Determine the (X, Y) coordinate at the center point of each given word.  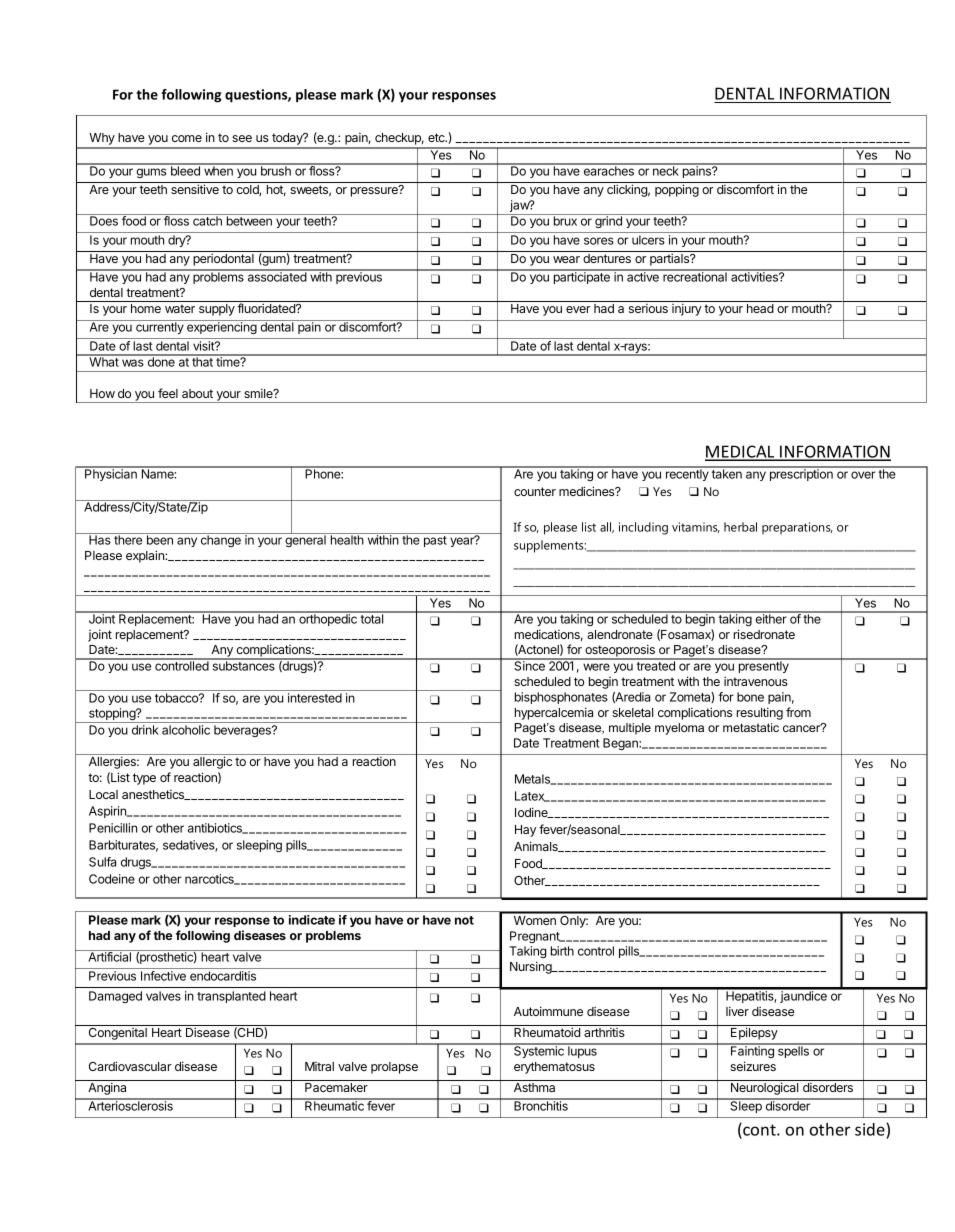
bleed (185, 170)
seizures (753, 1066)
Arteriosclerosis (130, 1105)
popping (677, 190)
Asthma (534, 1087)
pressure (375, 191)
